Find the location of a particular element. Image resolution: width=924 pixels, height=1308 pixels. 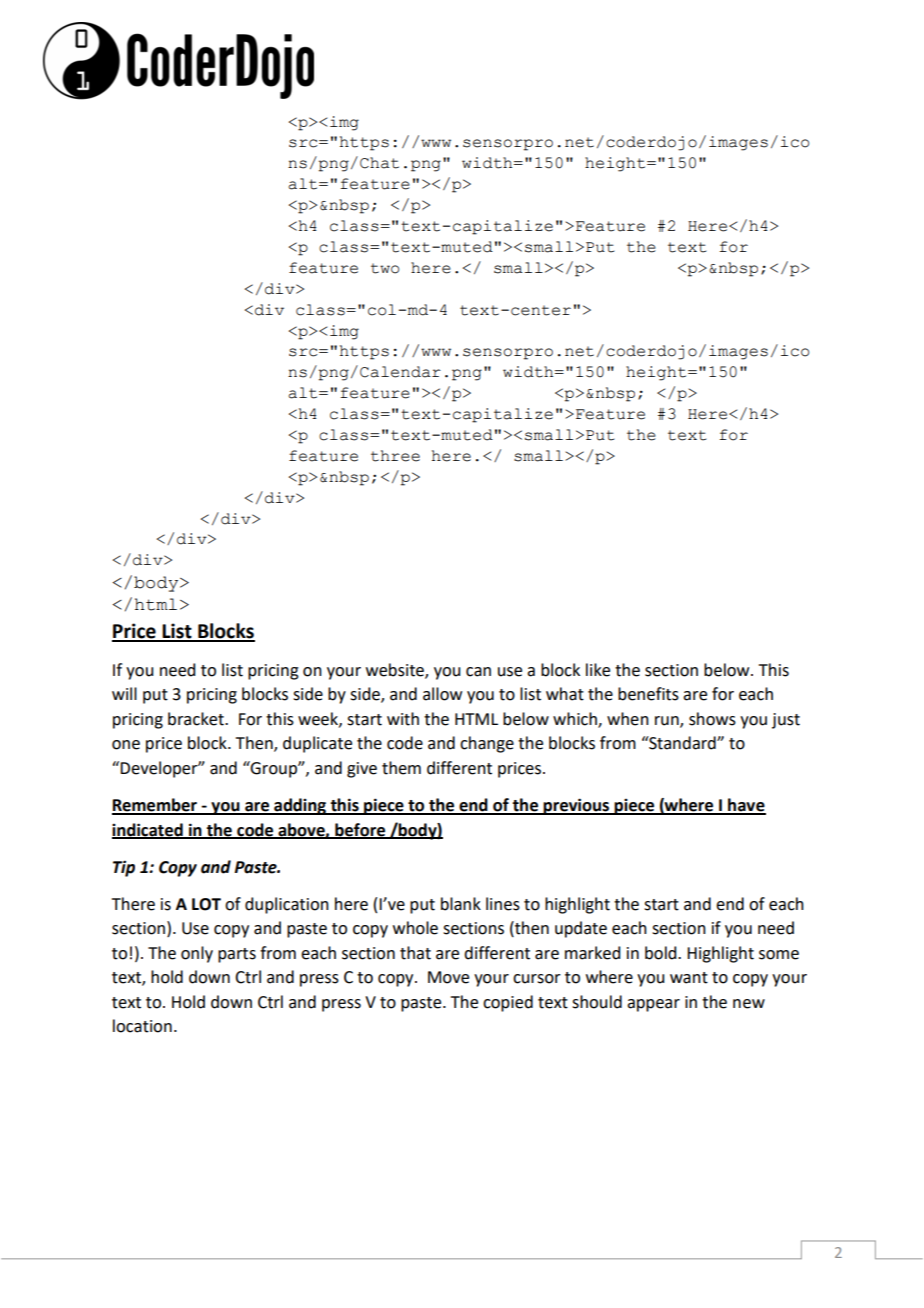

blank is located at coordinates (461, 904).
